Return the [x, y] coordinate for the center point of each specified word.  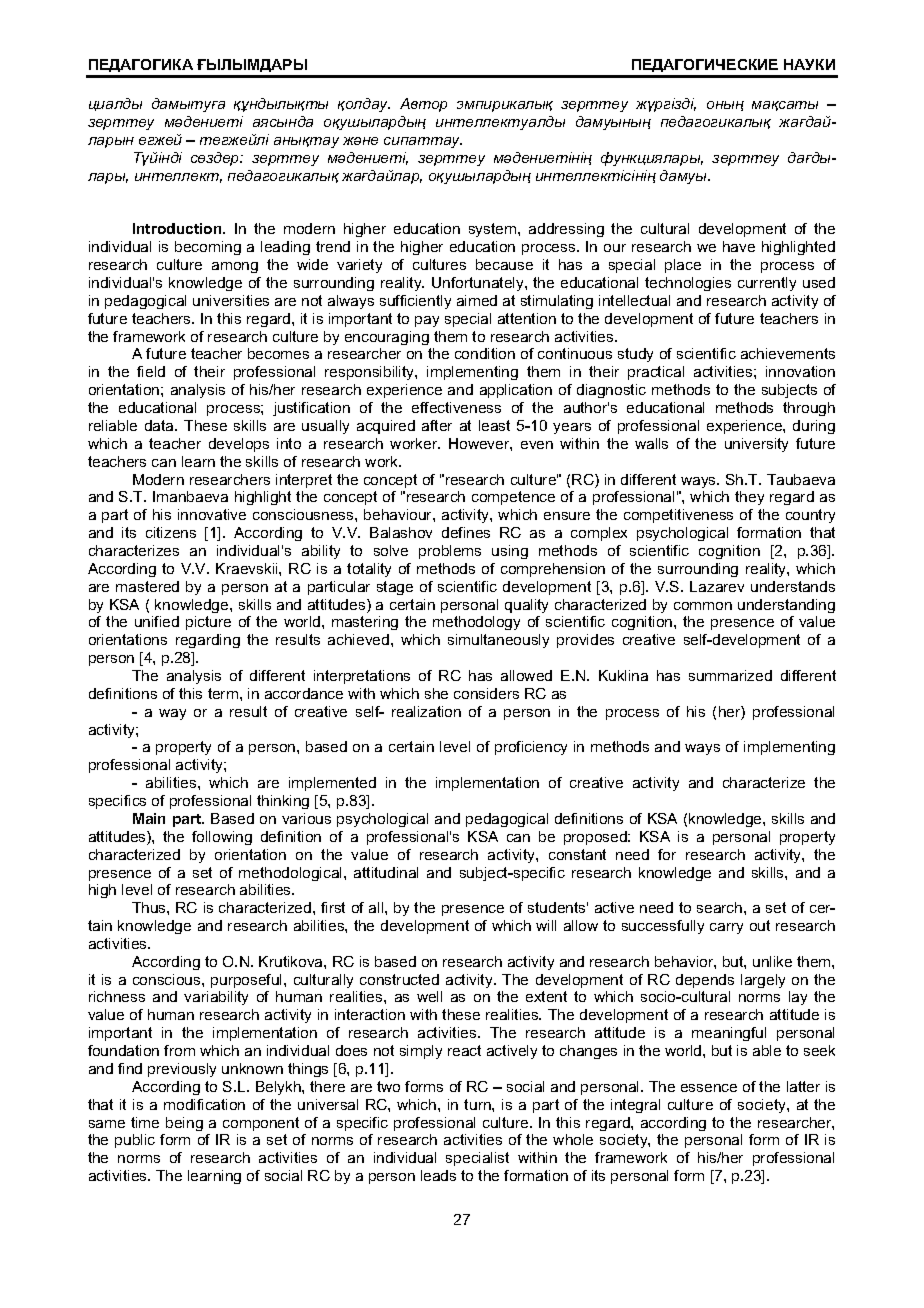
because [504, 264]
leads [438, 1175]
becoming [208, 248]
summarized [730, 675]
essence [709, 1088]
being [184, 1124]
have [739, 246]
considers [486, 693]
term [224, 693]
